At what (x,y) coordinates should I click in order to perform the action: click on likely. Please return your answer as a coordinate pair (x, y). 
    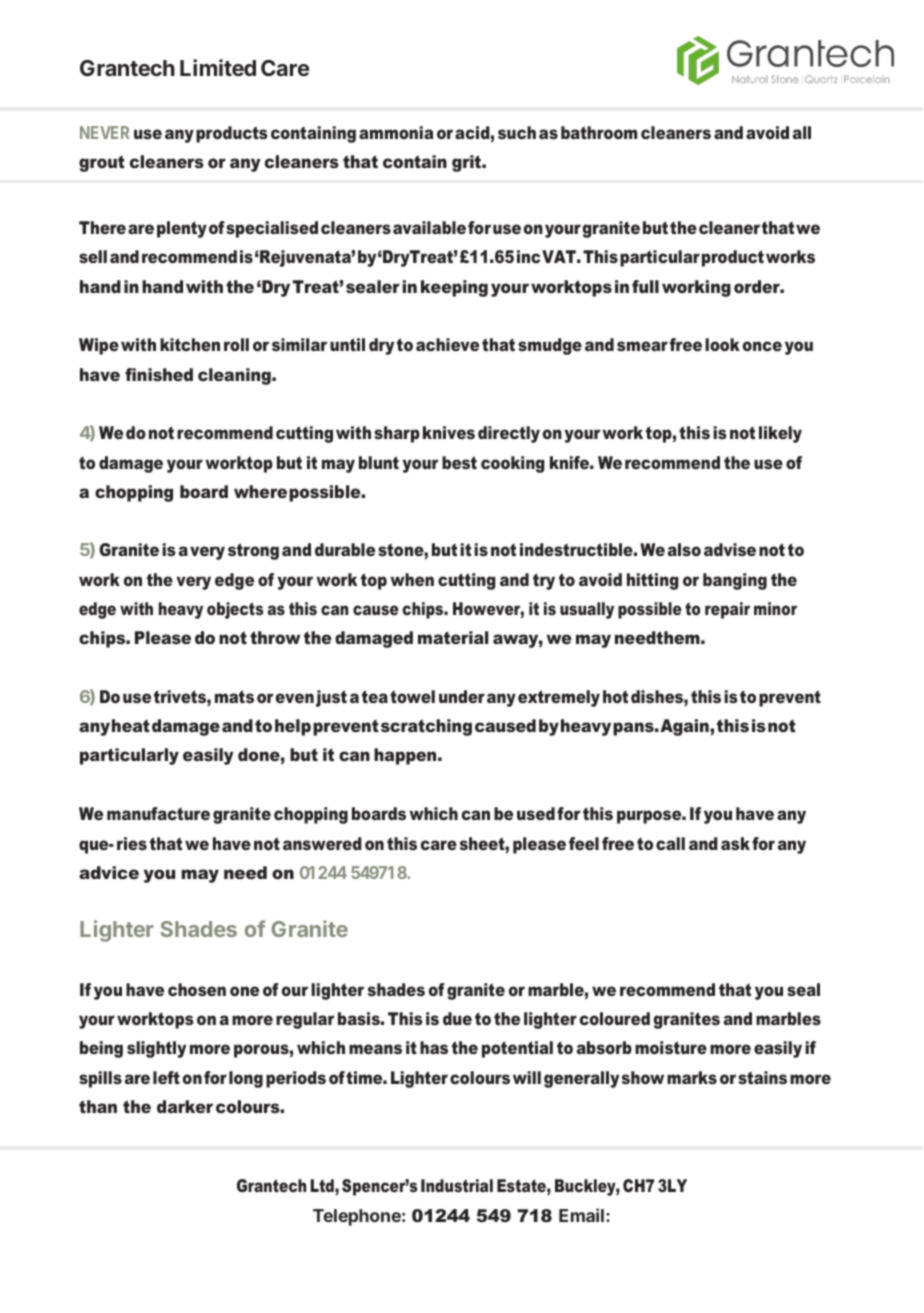
    Looking at the image, I should click on (780, 434).
